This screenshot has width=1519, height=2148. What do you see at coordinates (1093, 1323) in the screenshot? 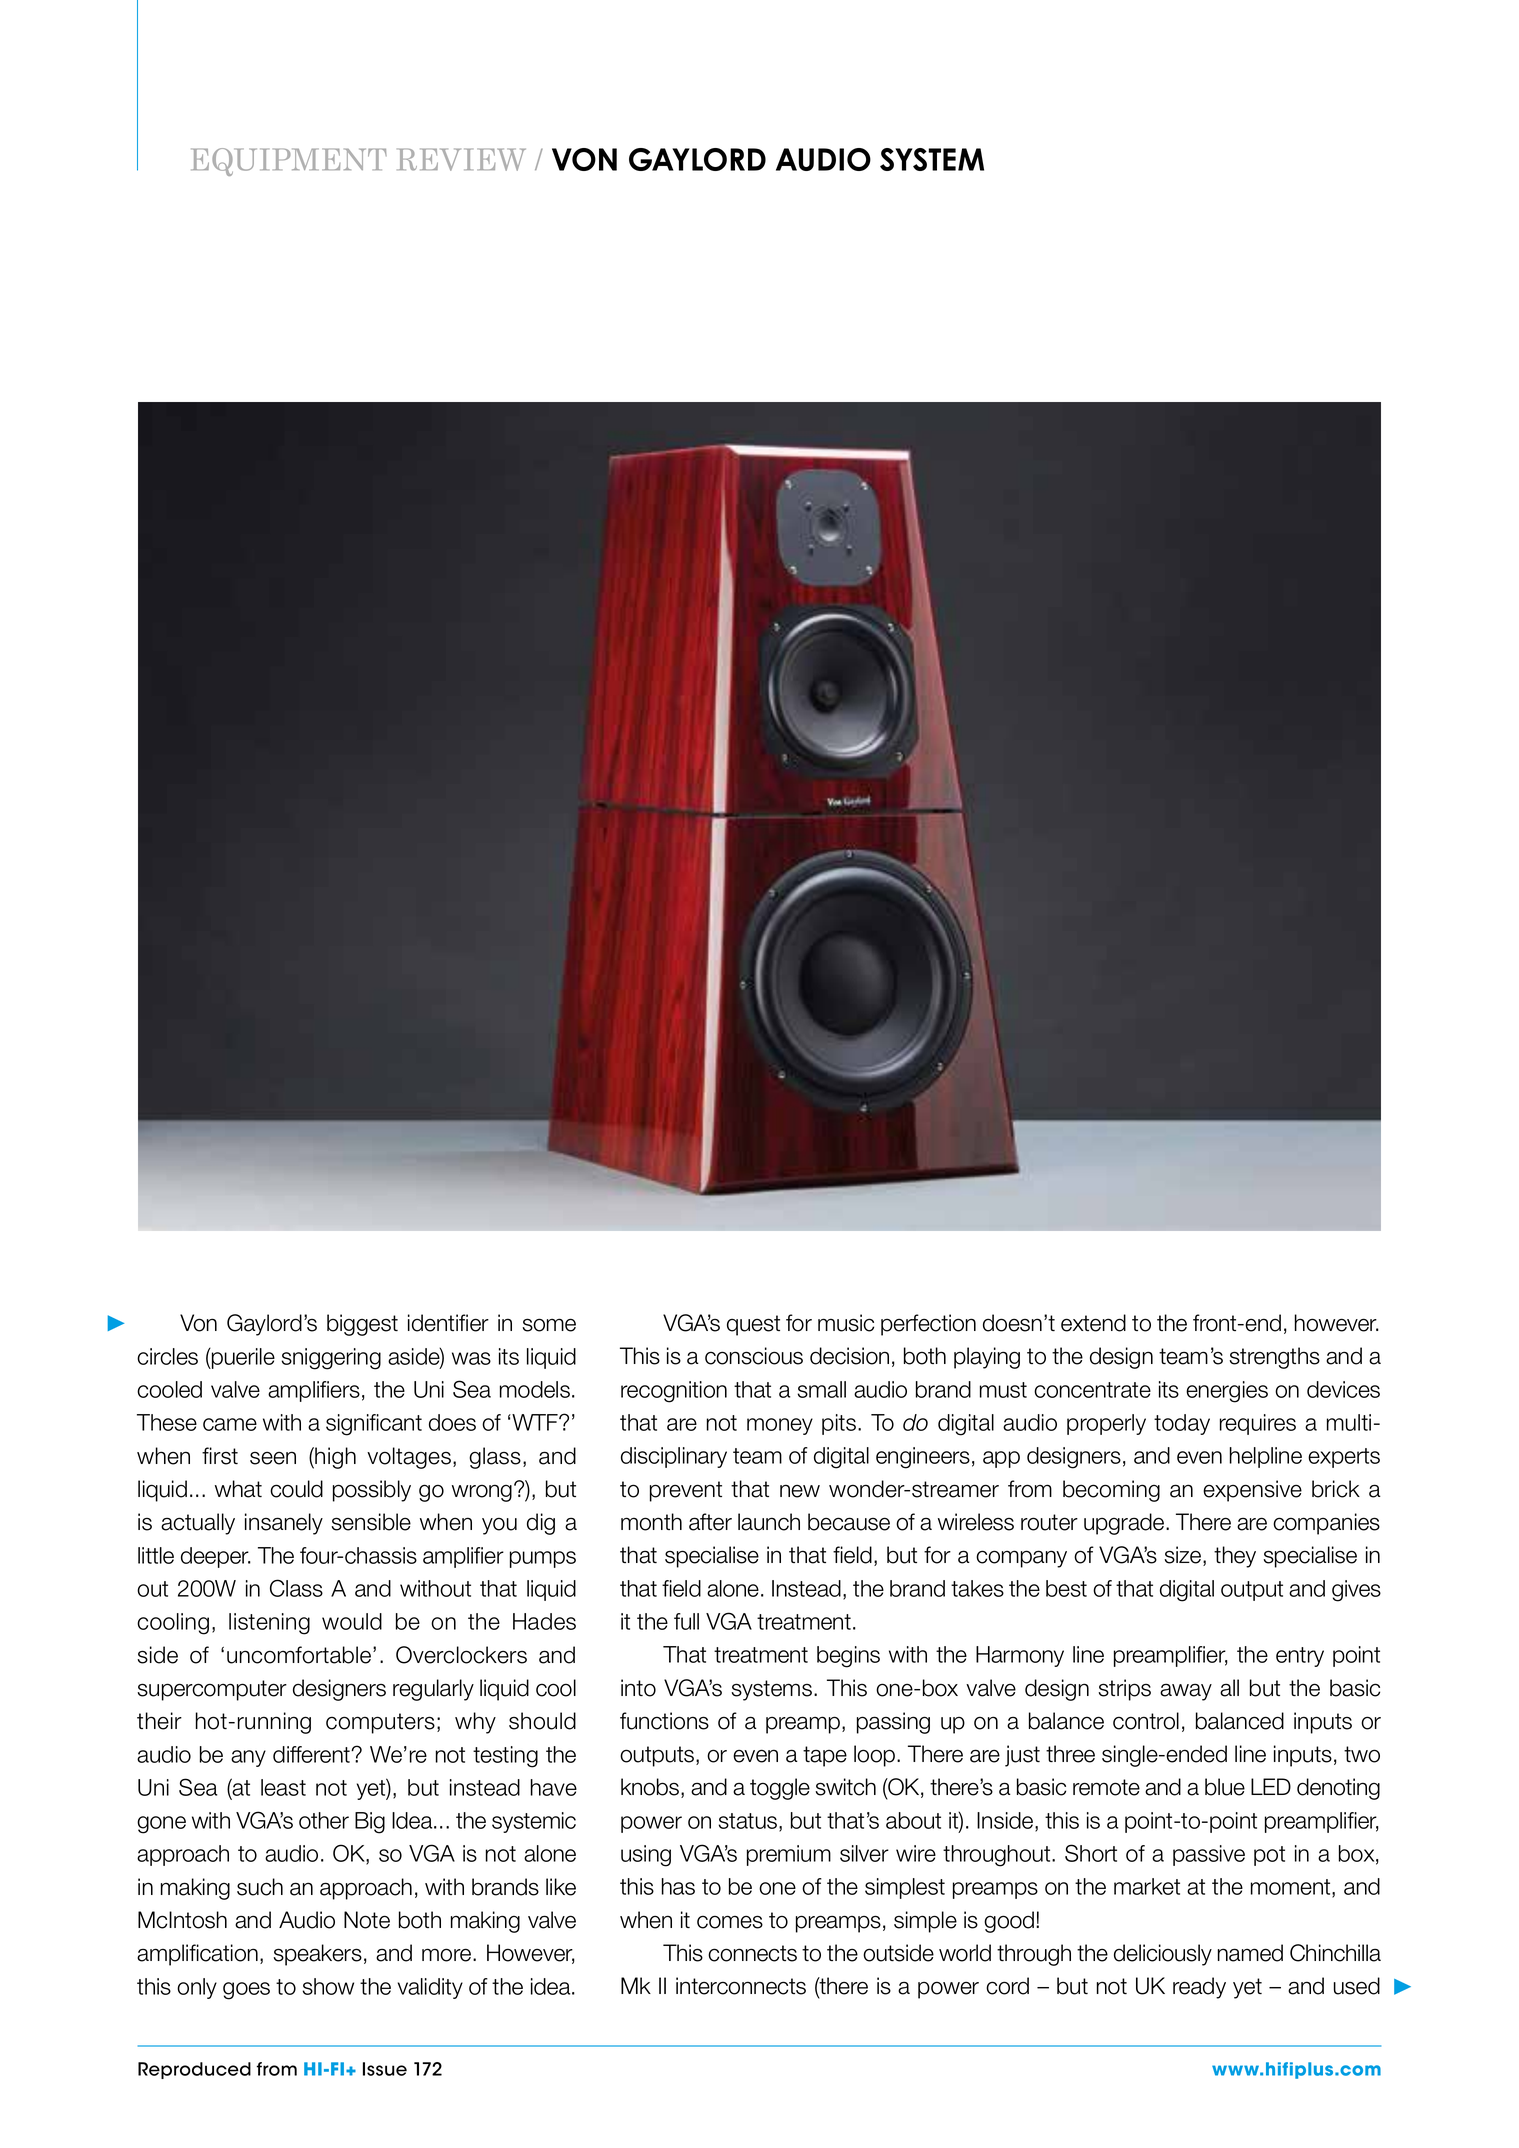
I see `extend` at bounding box center [1093, 1323].
